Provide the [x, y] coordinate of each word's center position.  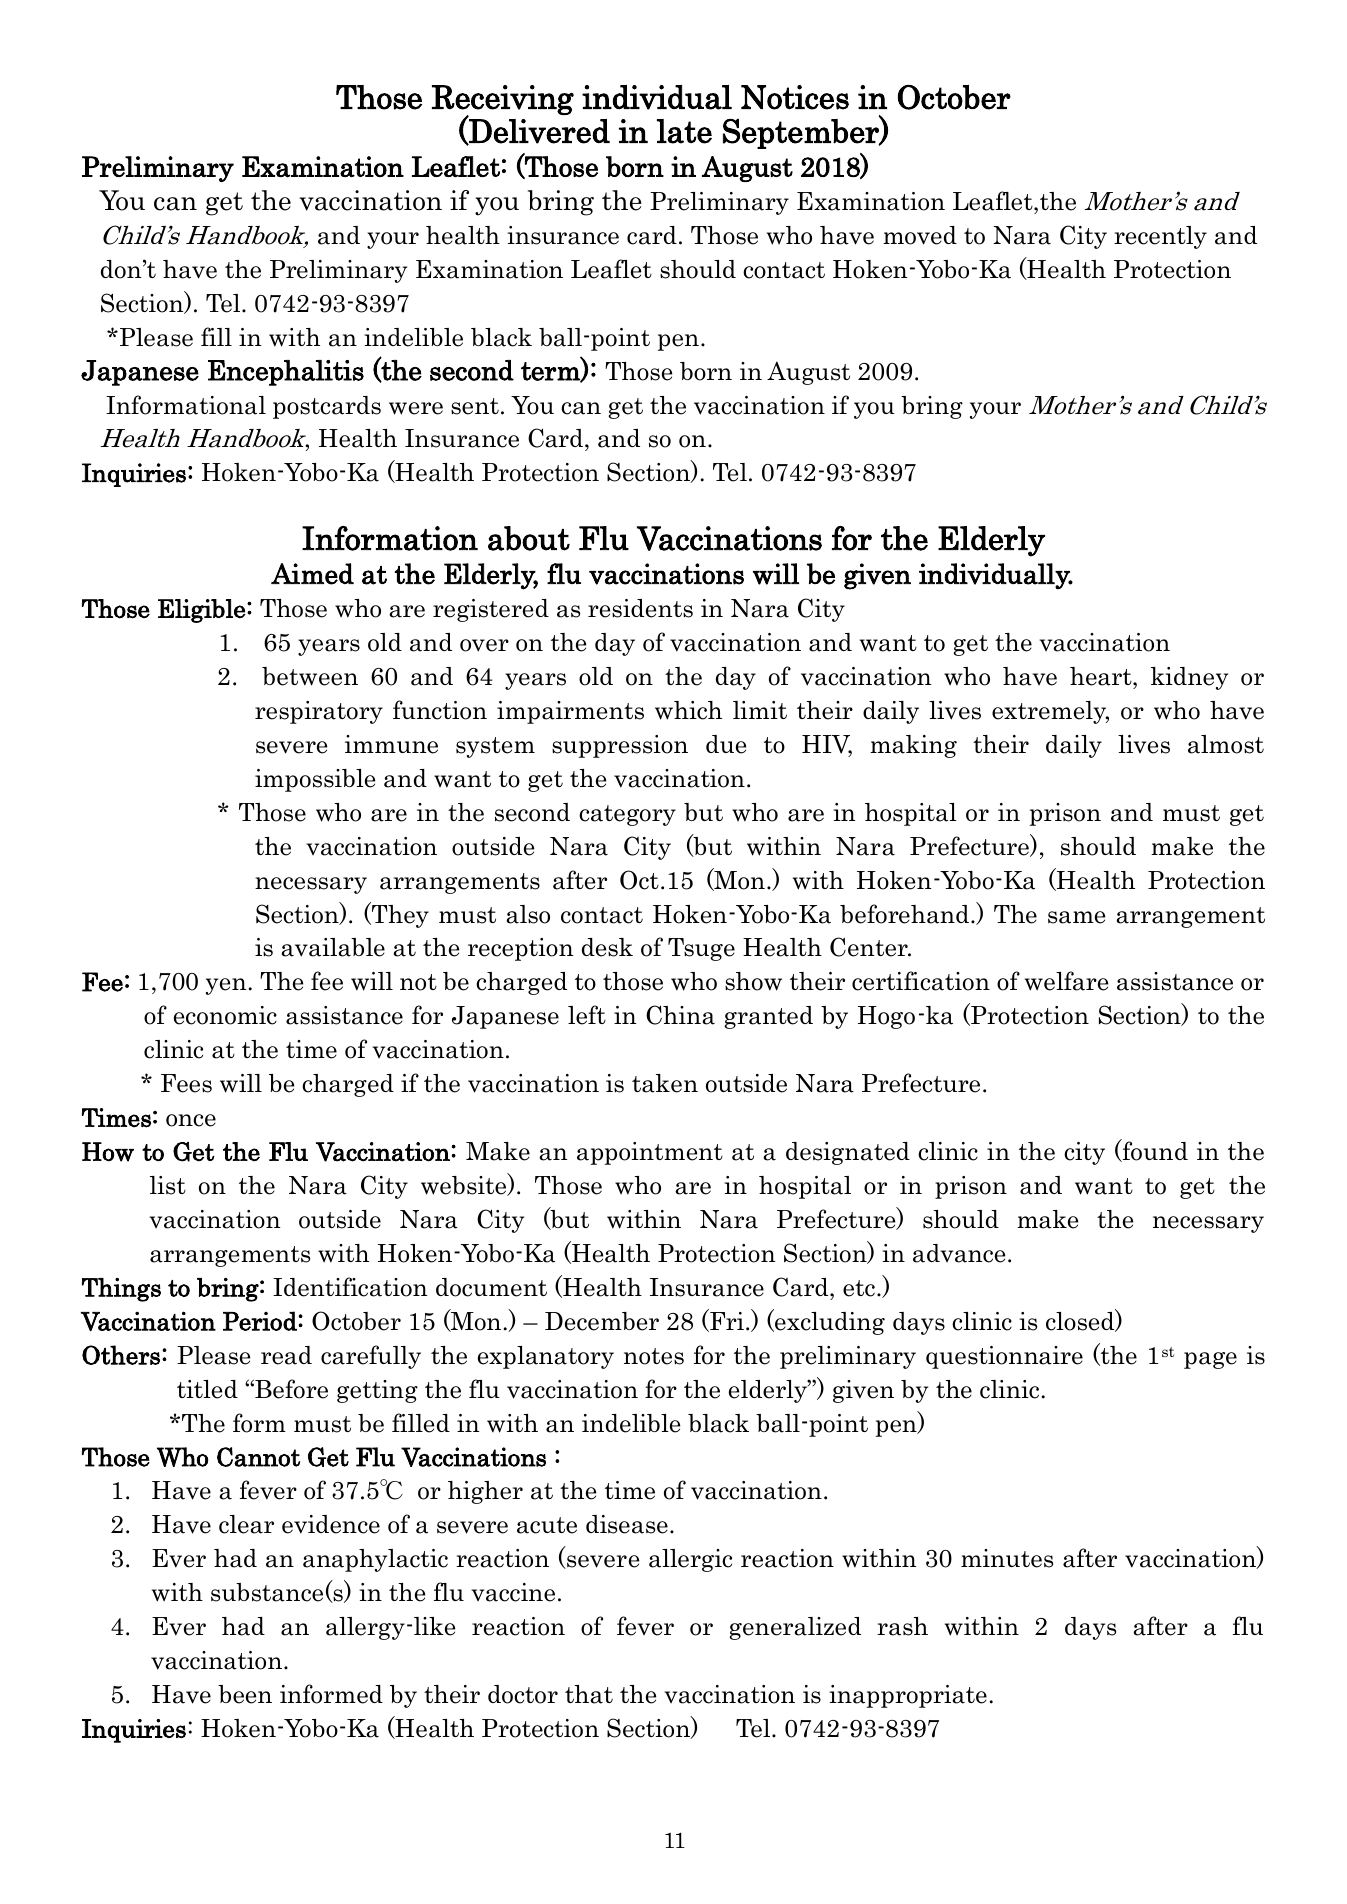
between [310, 676]
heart [1102, 676]
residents [640, 608]
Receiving [503, 101]
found [1154, 1151]
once [191, 1120]
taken [665, 1083]
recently [1160, 237]
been [245, 1694]
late [684, 131]
